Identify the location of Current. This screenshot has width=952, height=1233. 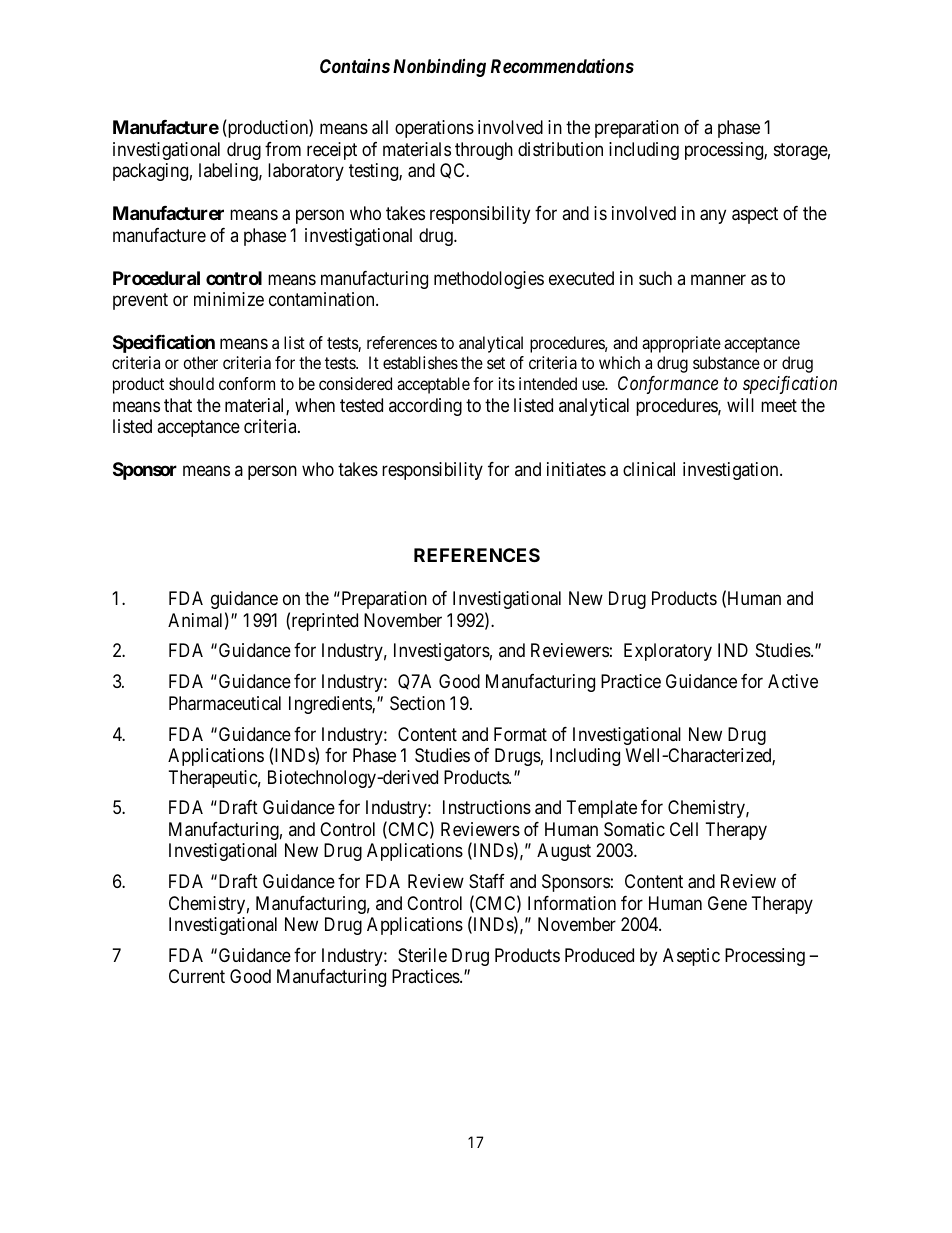
(197, 976).
